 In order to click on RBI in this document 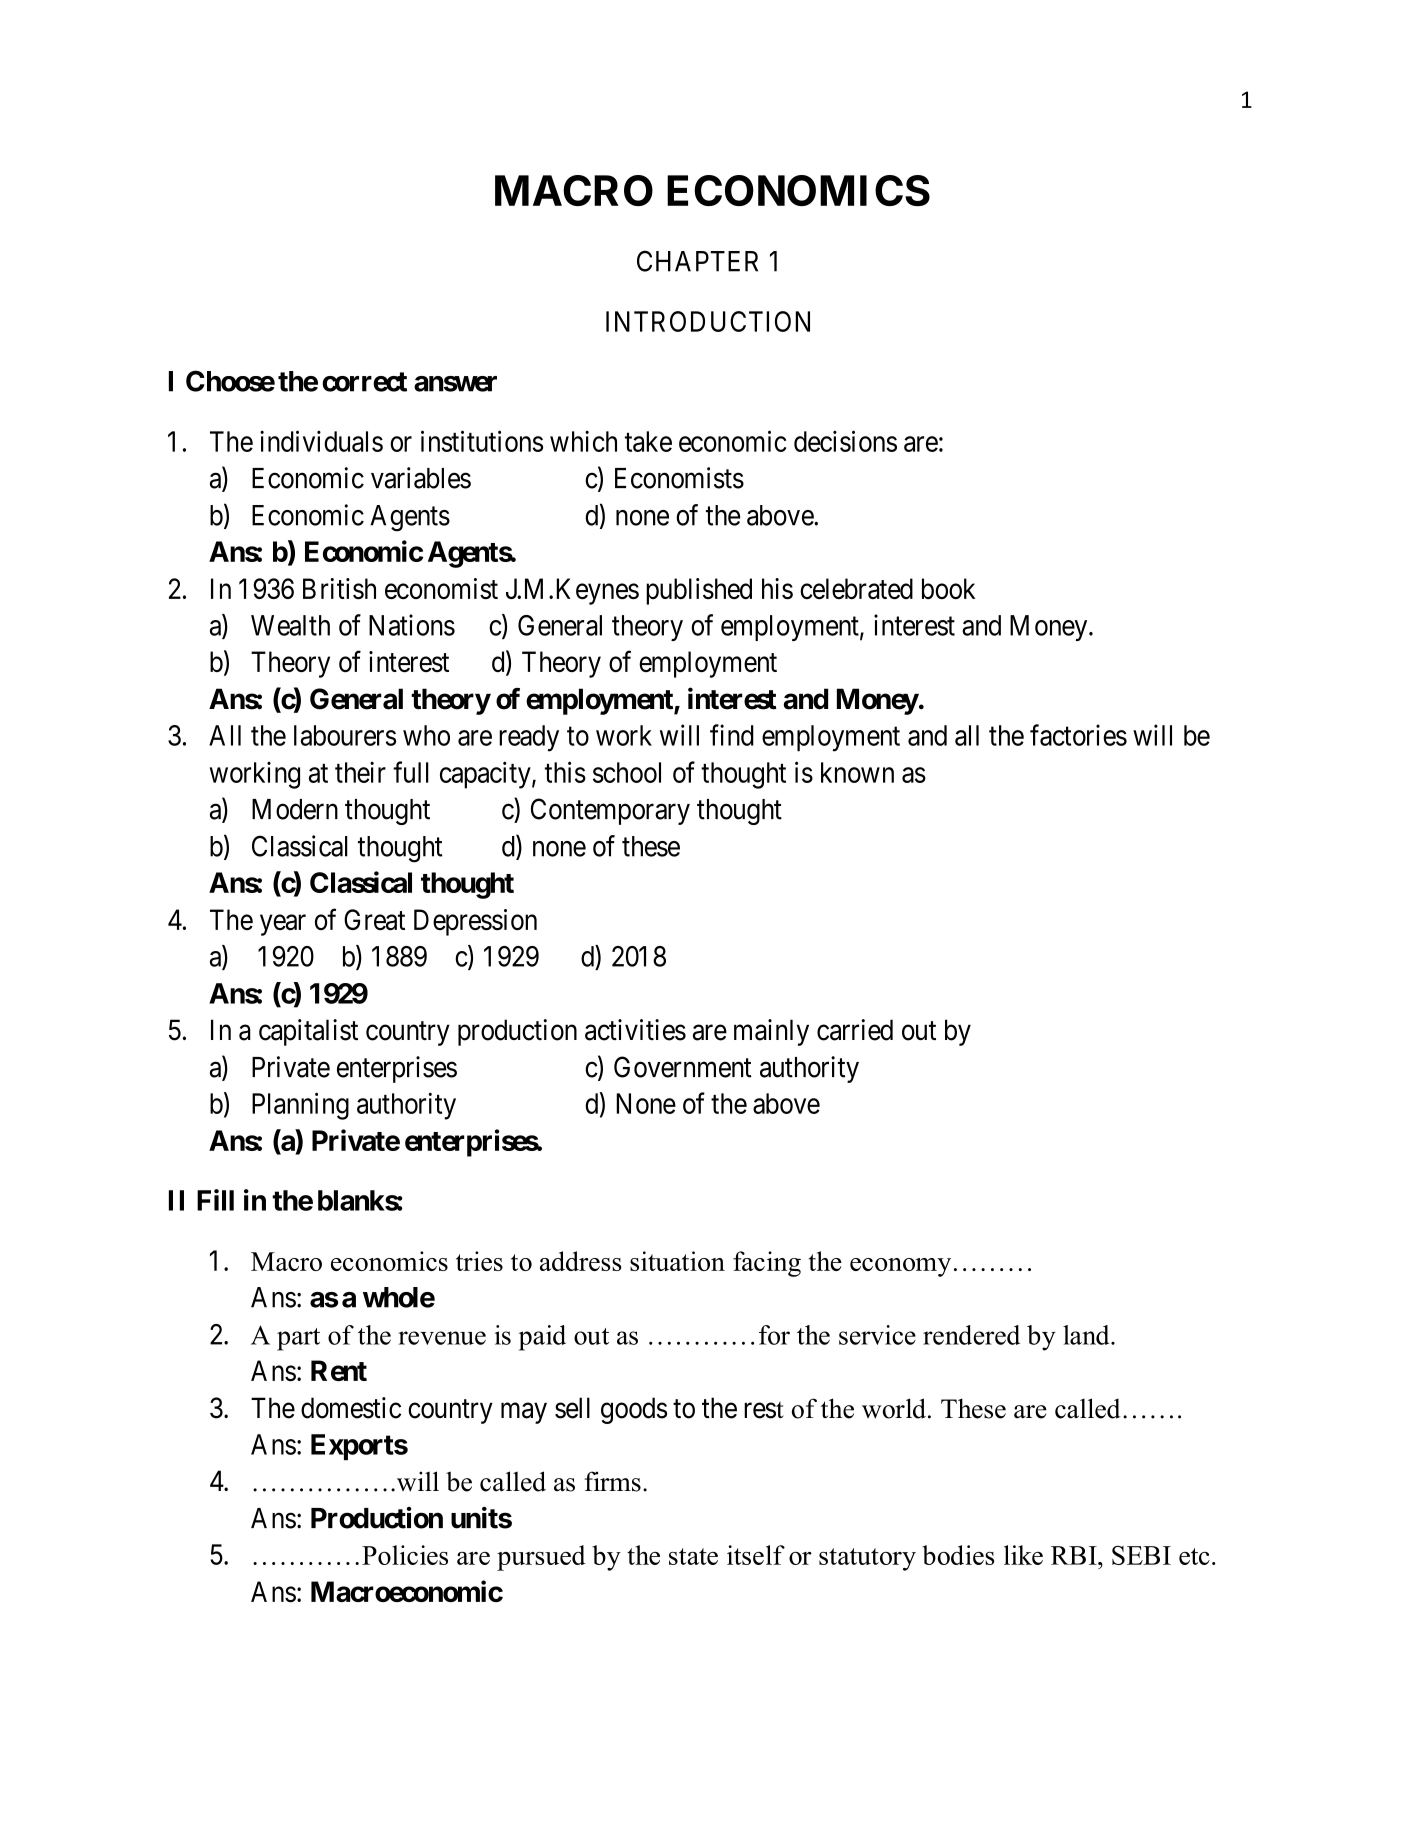, I will do `click(1075, 1555)`.
